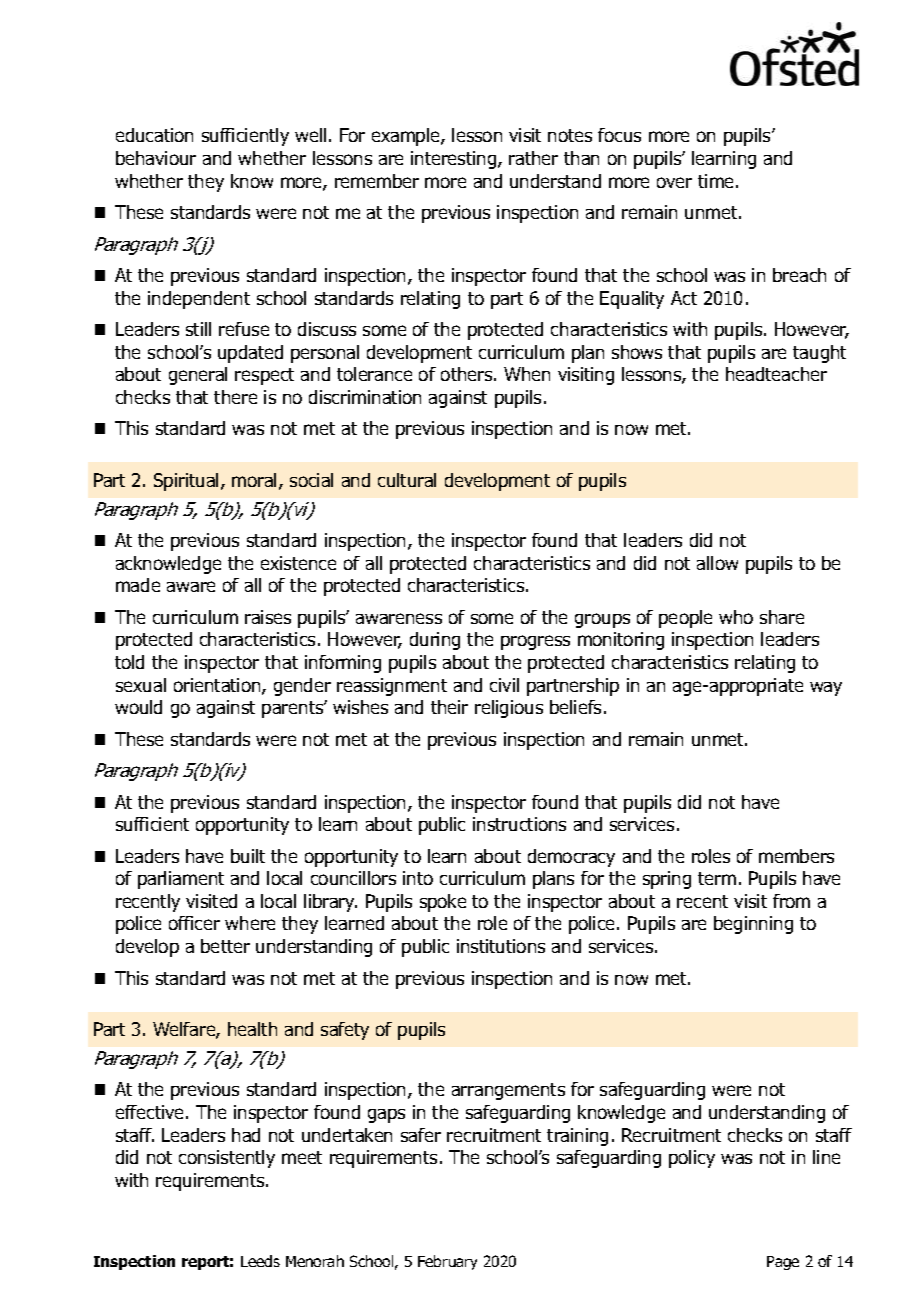 The height and width of the image is (1310, 924). Describe the element at coordinates (407, 480) in the image. I see `cultural` at that location.
